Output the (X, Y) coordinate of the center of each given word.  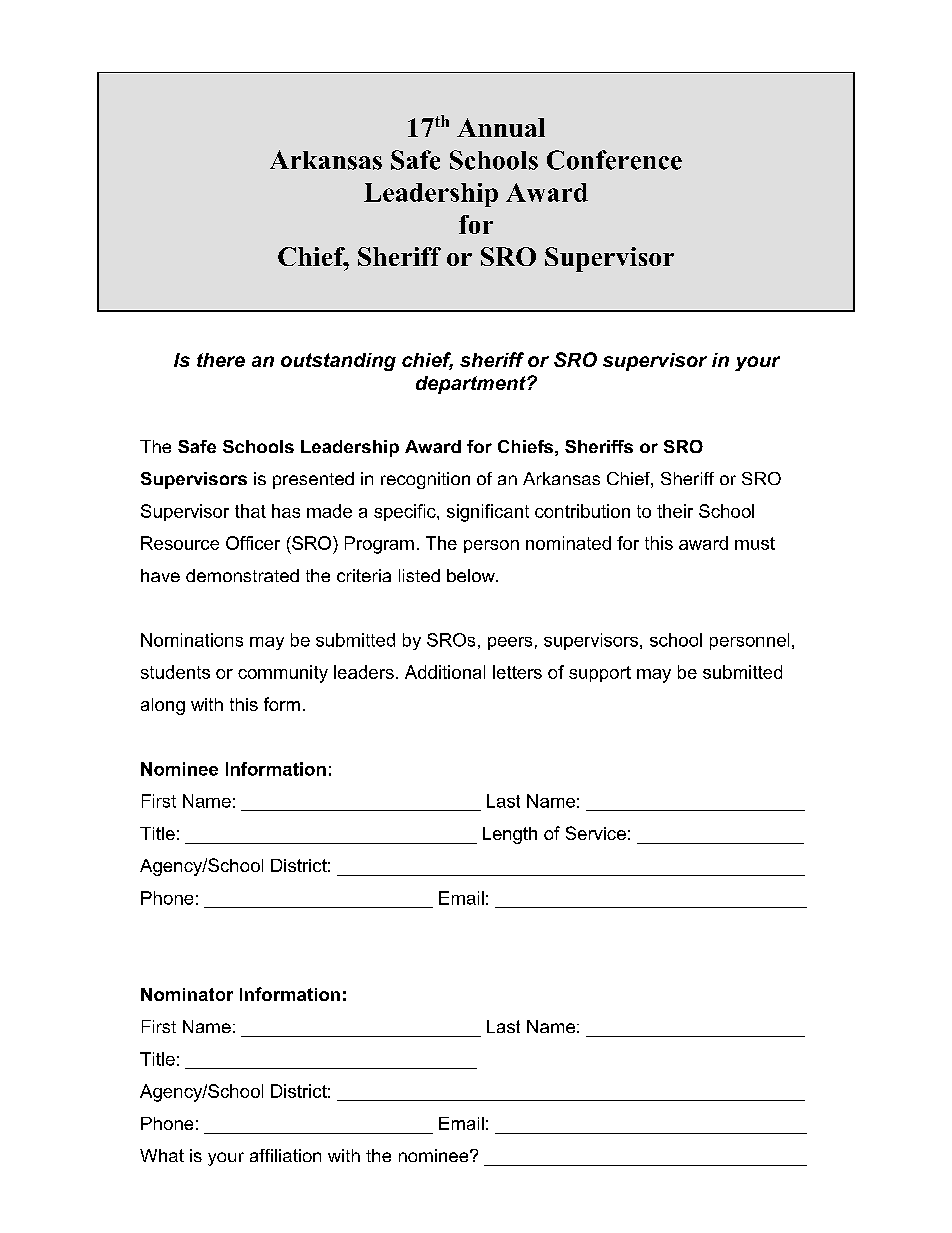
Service (596, 833)
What (162, 1155)
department (472, 385)
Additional (445, 672)
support (600, 674)
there (221, 360)
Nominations (192, 640)
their (675, 511)
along (163, 706)
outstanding (338, 362)
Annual (501, 127)
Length (510, 835)
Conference (614, 160)
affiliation (285, 1155)
